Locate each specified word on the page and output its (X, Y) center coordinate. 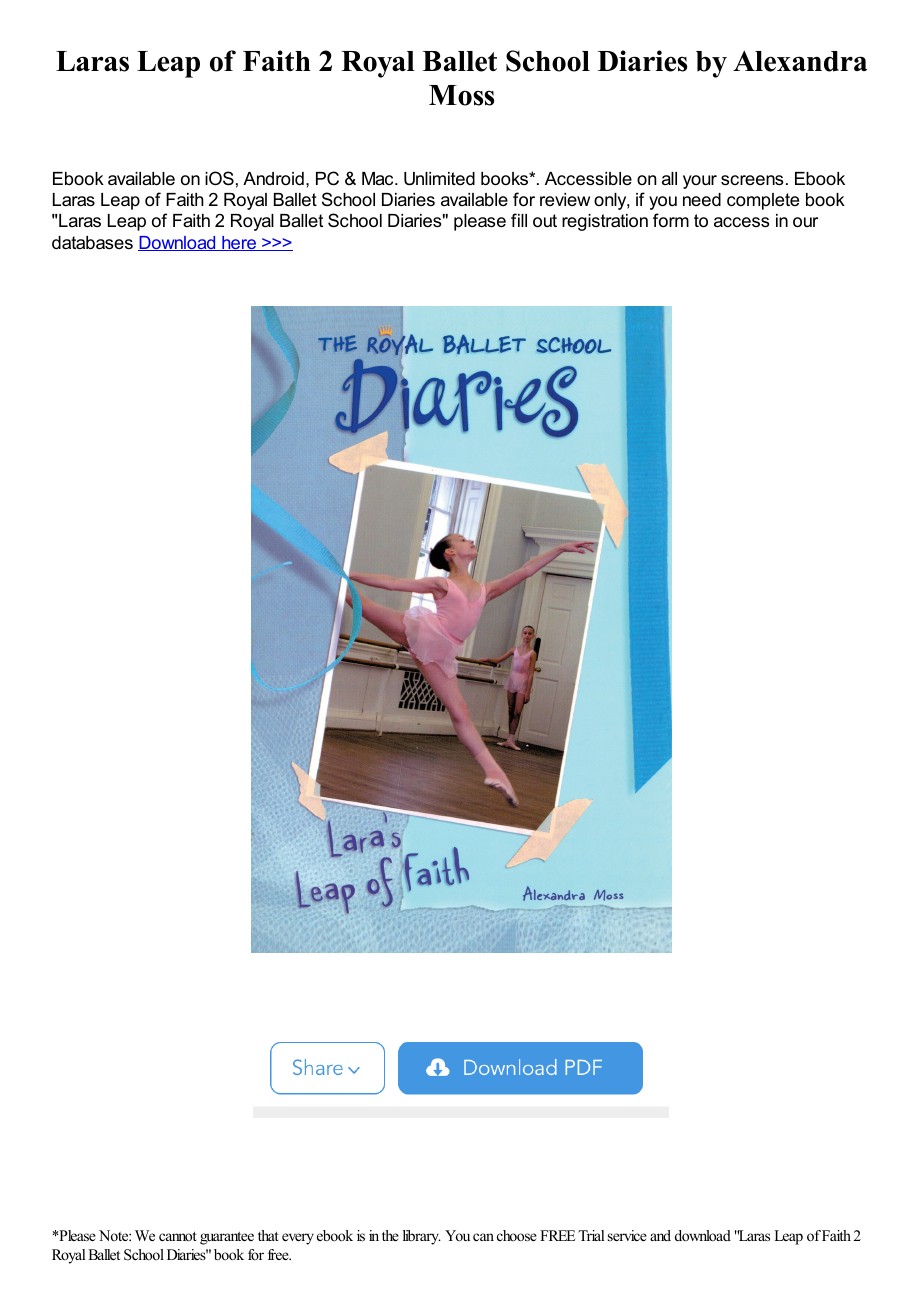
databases (92, 243)
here (239, 243)
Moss (461, 95)
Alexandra (800, 61)
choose (517, 1235)
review (565, 199)
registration (605, 222)
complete (763, 201)
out (545, 221)
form (671, 220)
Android (273, 178)
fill (519, 220)
